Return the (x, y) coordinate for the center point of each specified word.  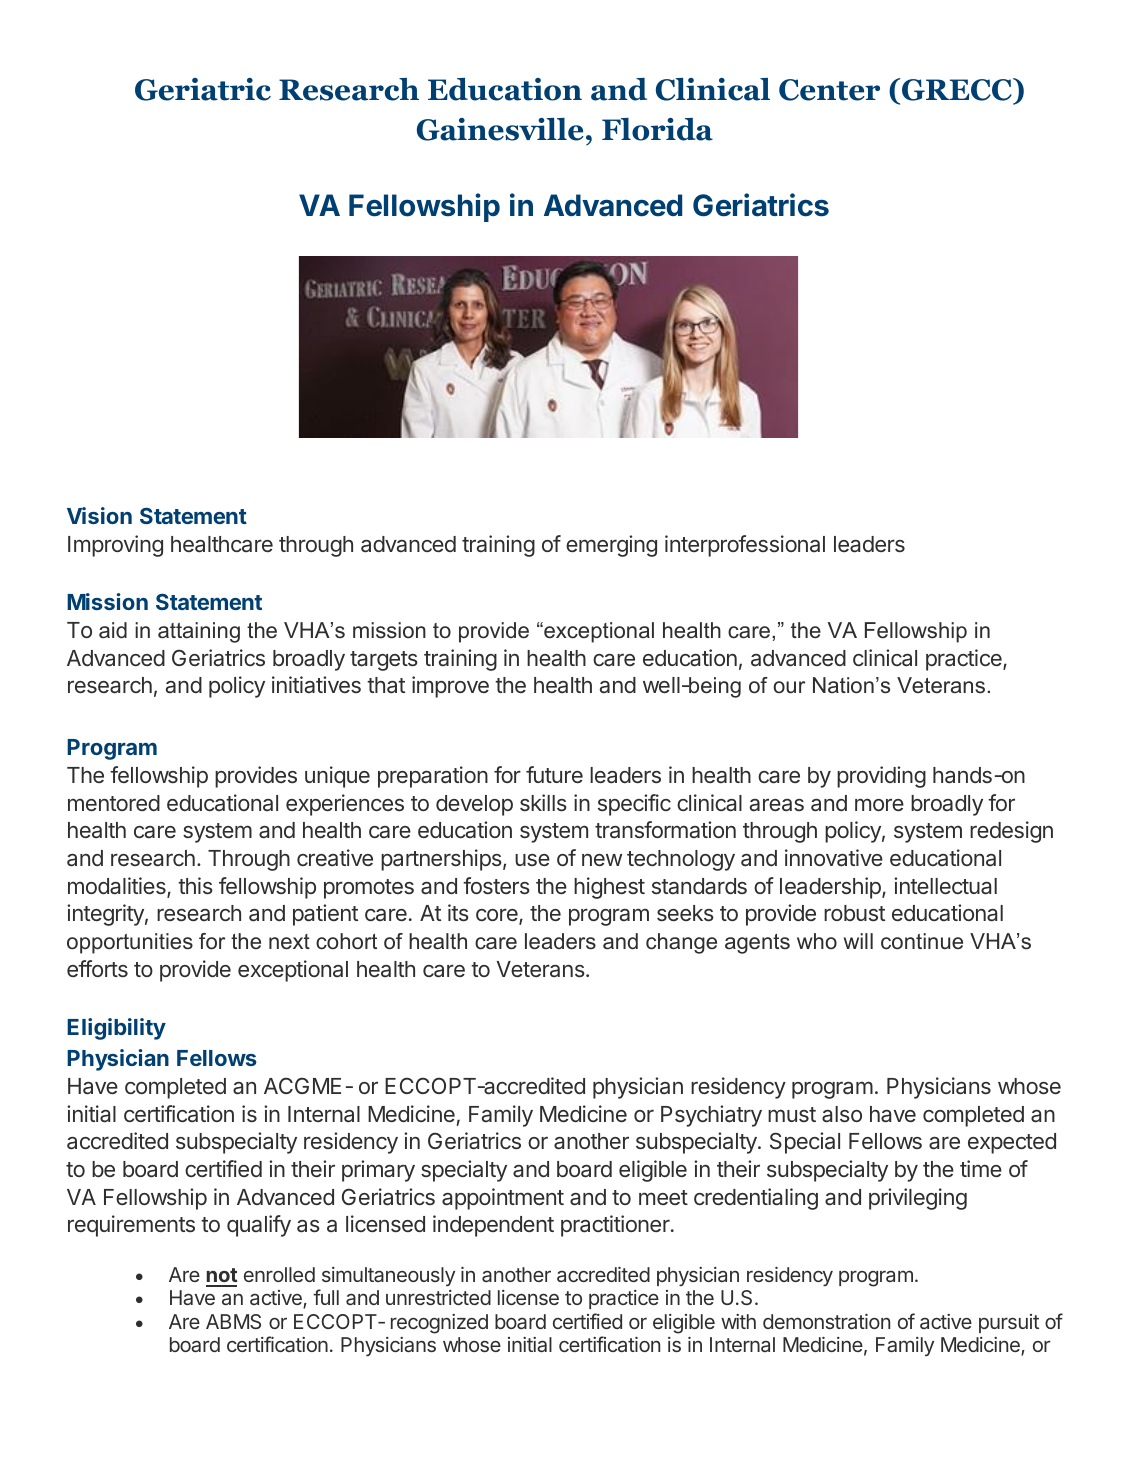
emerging (611, 546)
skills (543, 803)
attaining (199, 632)
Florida (657, 129)
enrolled (279, 1274)
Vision (99, 515)
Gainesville (500, 129)
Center (829, 90)
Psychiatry (711, 1116)
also (842, 1114)
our (789, 687)
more (879, 804)
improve (450, 687)
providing (881, 777)
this (195, 886)
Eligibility (116, 1029)
